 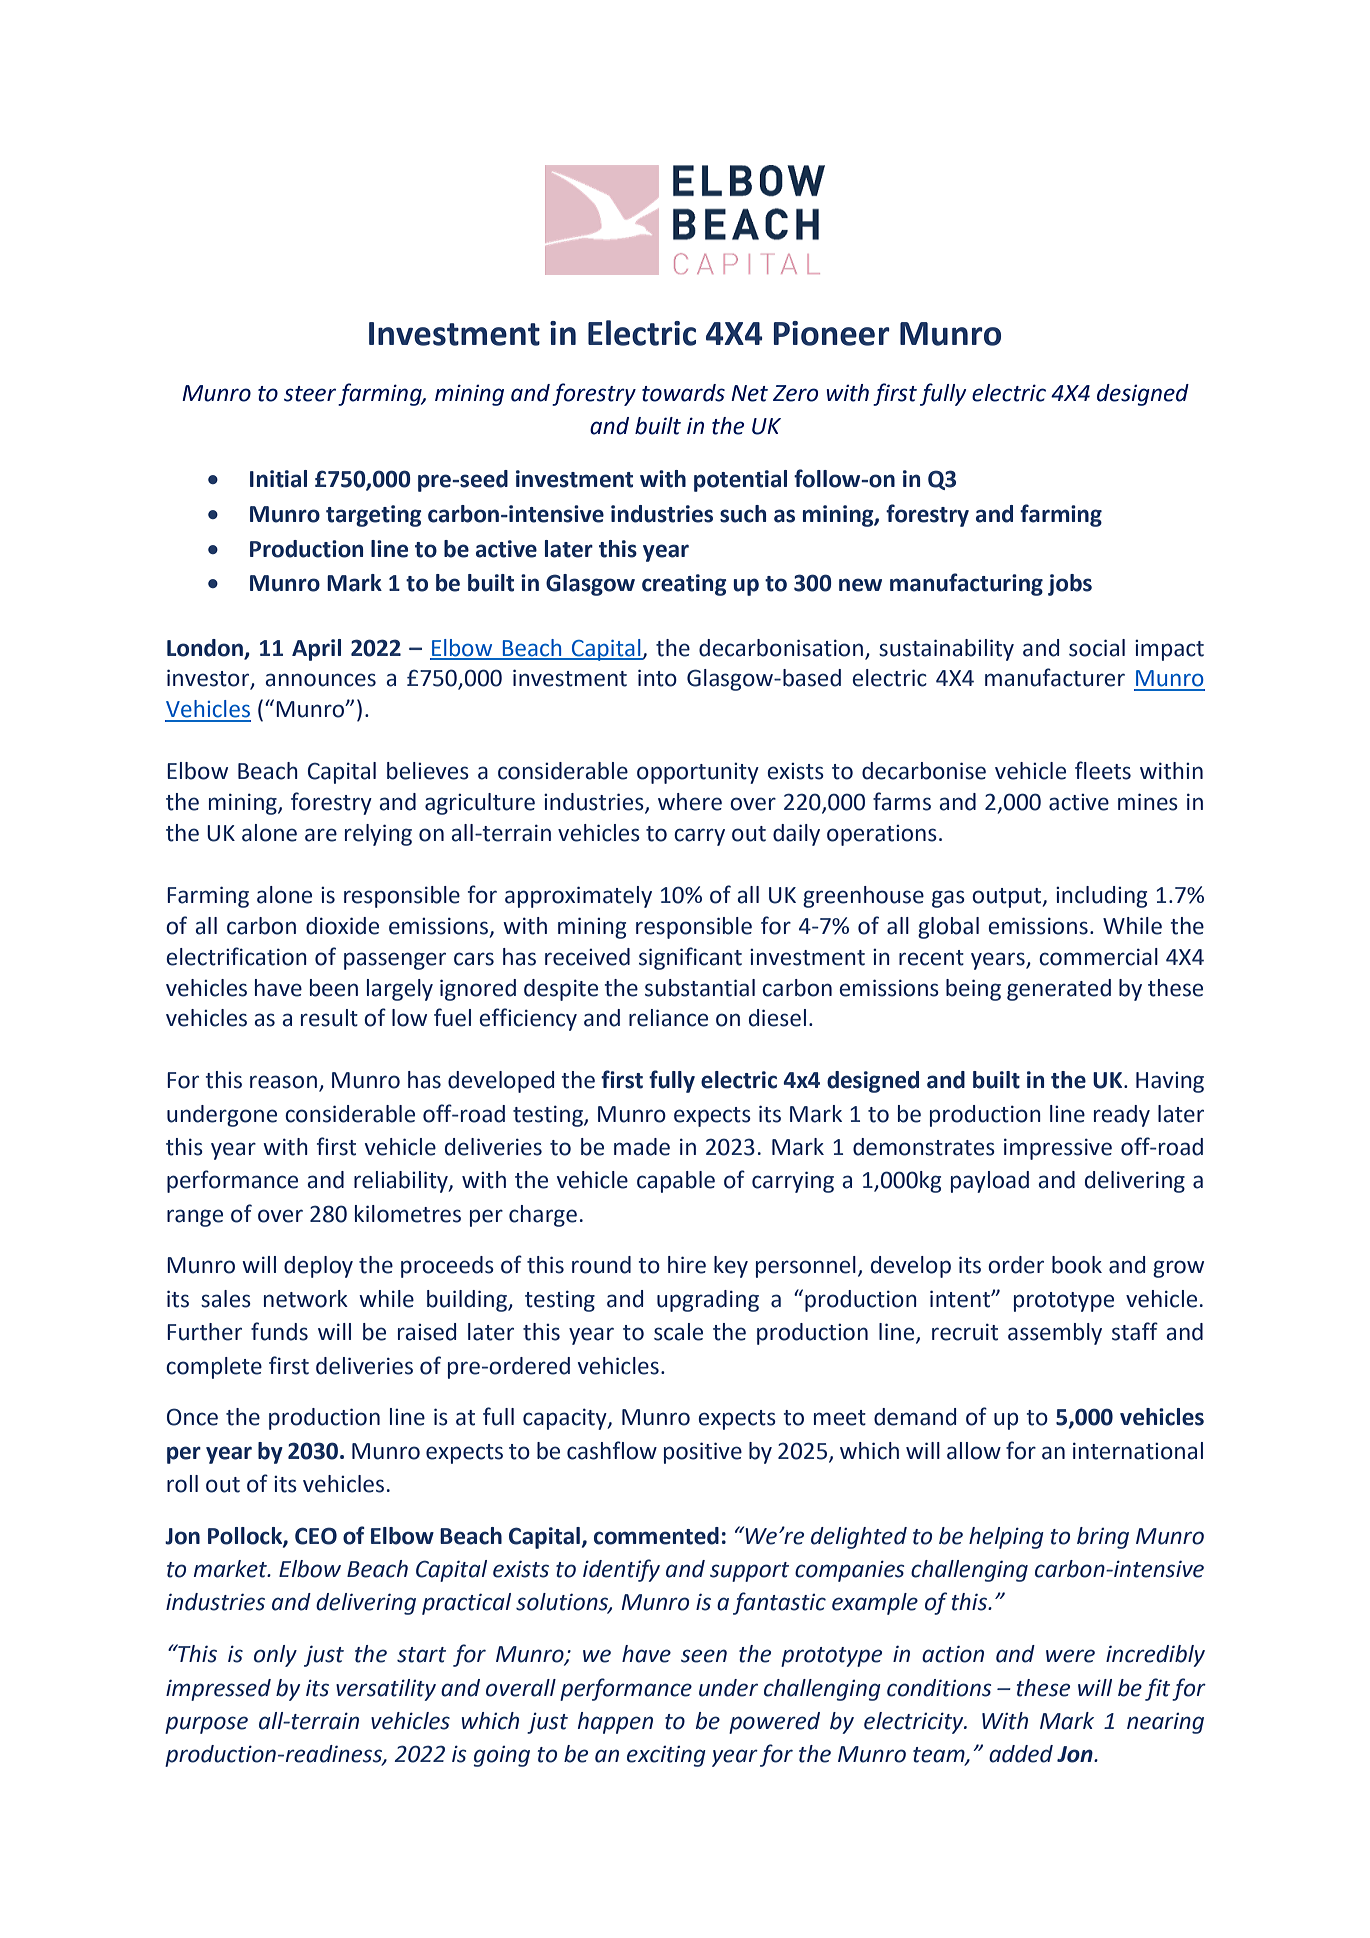 What do you see at coordinates (279, 1331) in the document?
I see `funds` at bounding box center [279, 1331].
